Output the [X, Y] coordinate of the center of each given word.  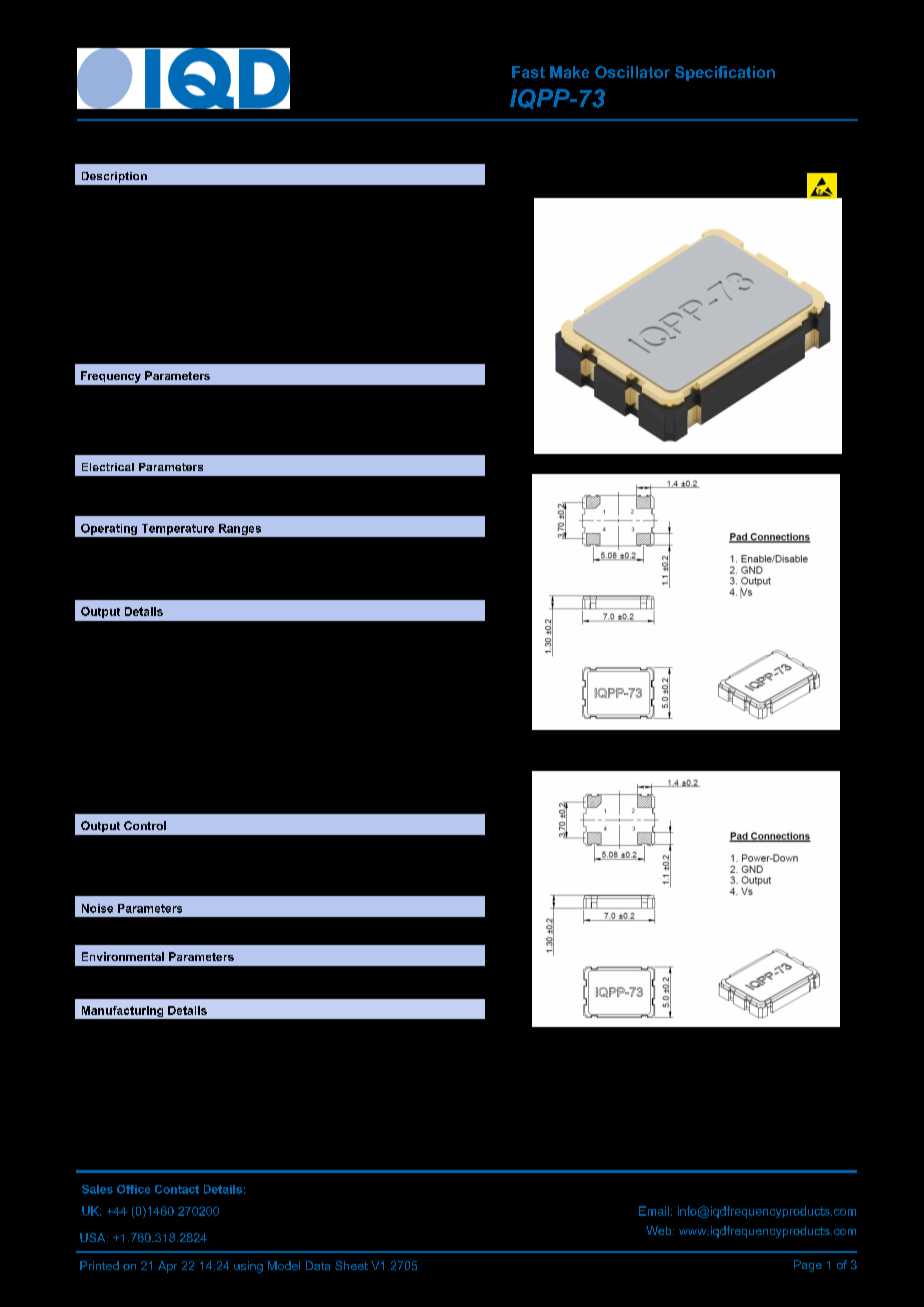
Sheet [351, 1265]
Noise [97, 908]
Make [569, 72]
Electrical [108, 467]
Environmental [123, 956]
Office [133, 1189]
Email [654, 1211]
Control [145, 825]
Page [808, 1266]
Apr [167, 1267]
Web [660, 1230]
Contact [177, 1189]
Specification [725, 73]
